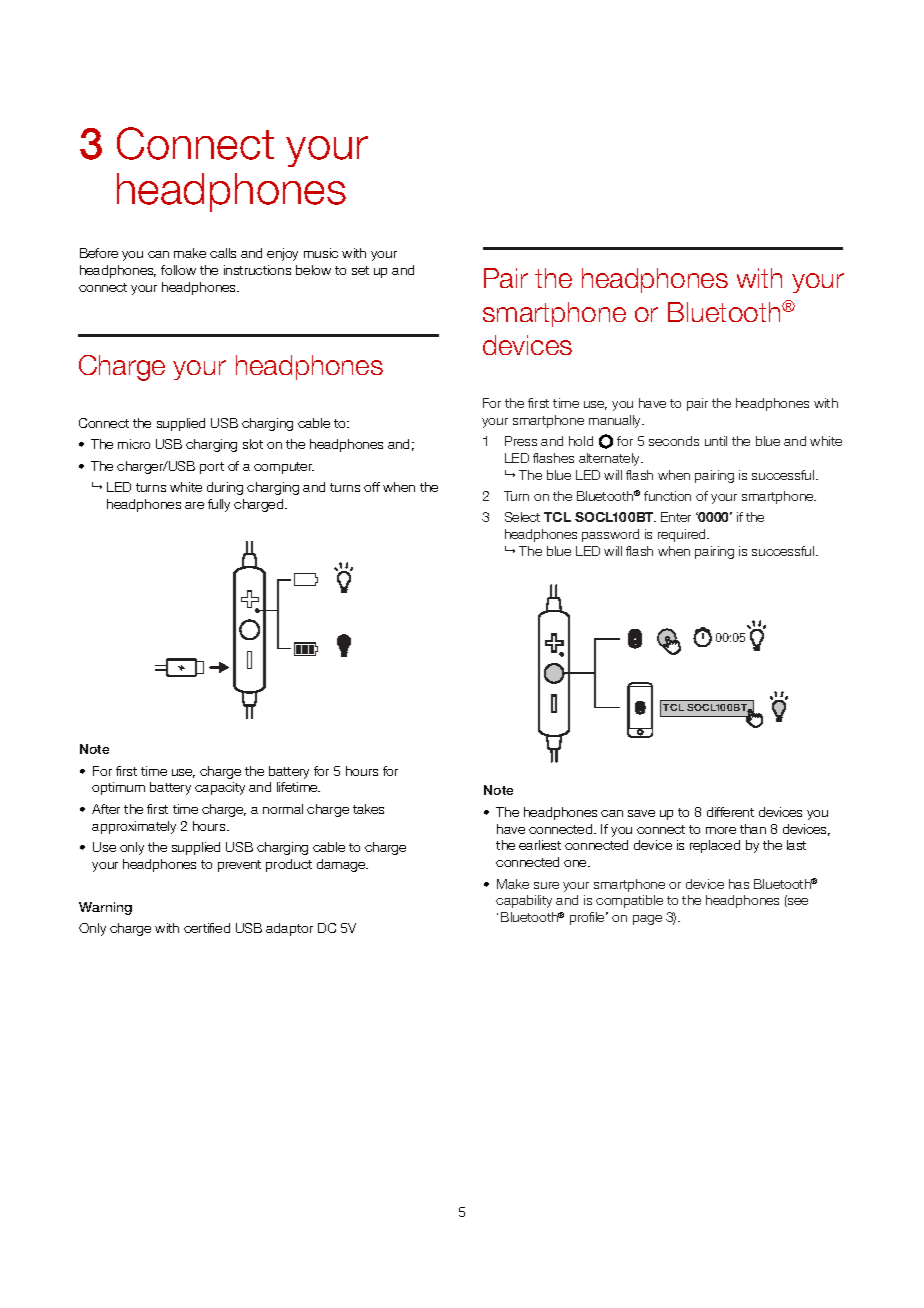 The image size is (924, 1308). What do you see at coordinates (716, 441) in the screenshot?
I see `until` at bounding box center [716, 441].
